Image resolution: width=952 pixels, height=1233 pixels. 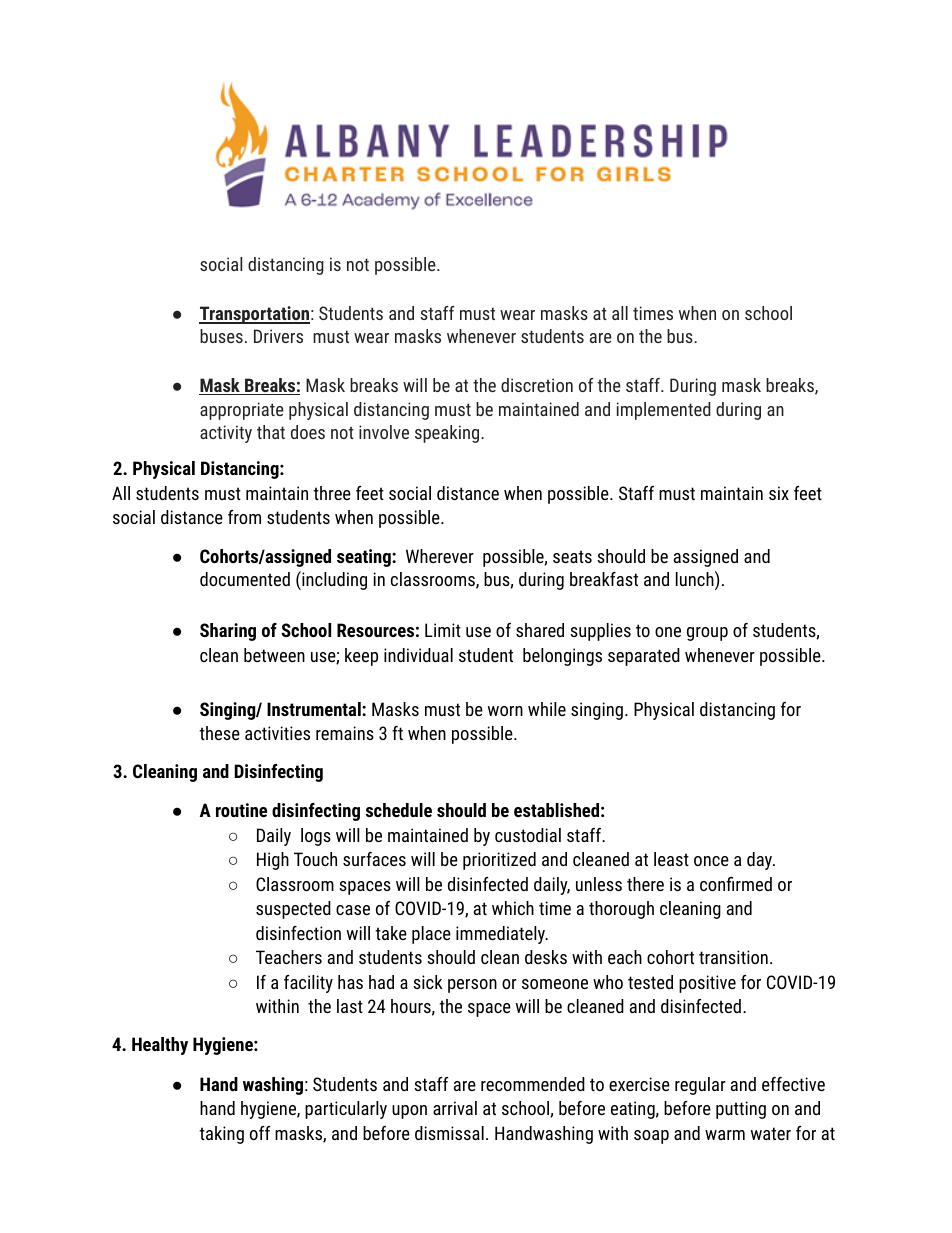 I want to click on worn, so click(x=505, y=711).
